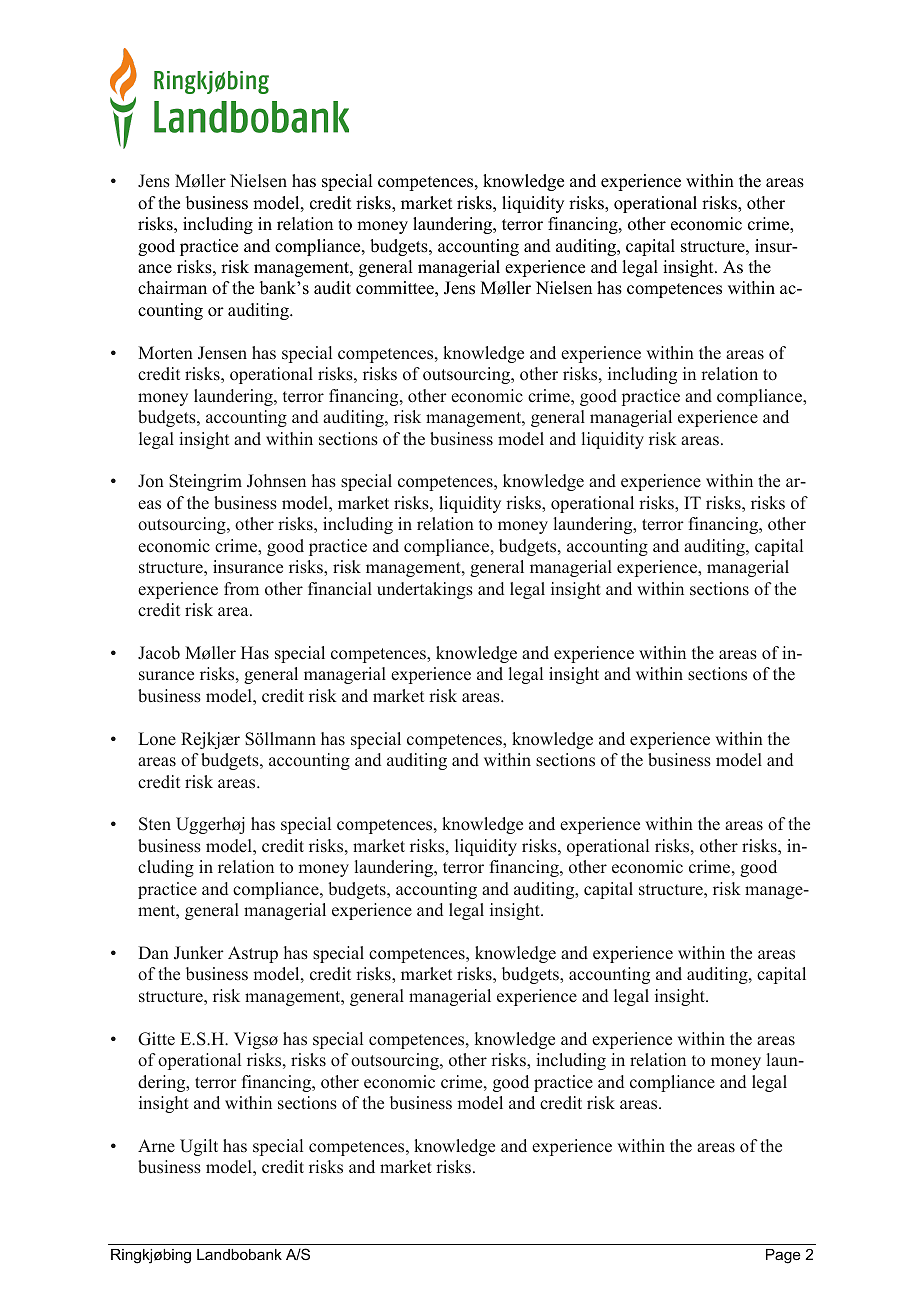  What do you see at coordinates (156, 1145) in the page?
I see `Arne` at bounding box center [156, 1145].
